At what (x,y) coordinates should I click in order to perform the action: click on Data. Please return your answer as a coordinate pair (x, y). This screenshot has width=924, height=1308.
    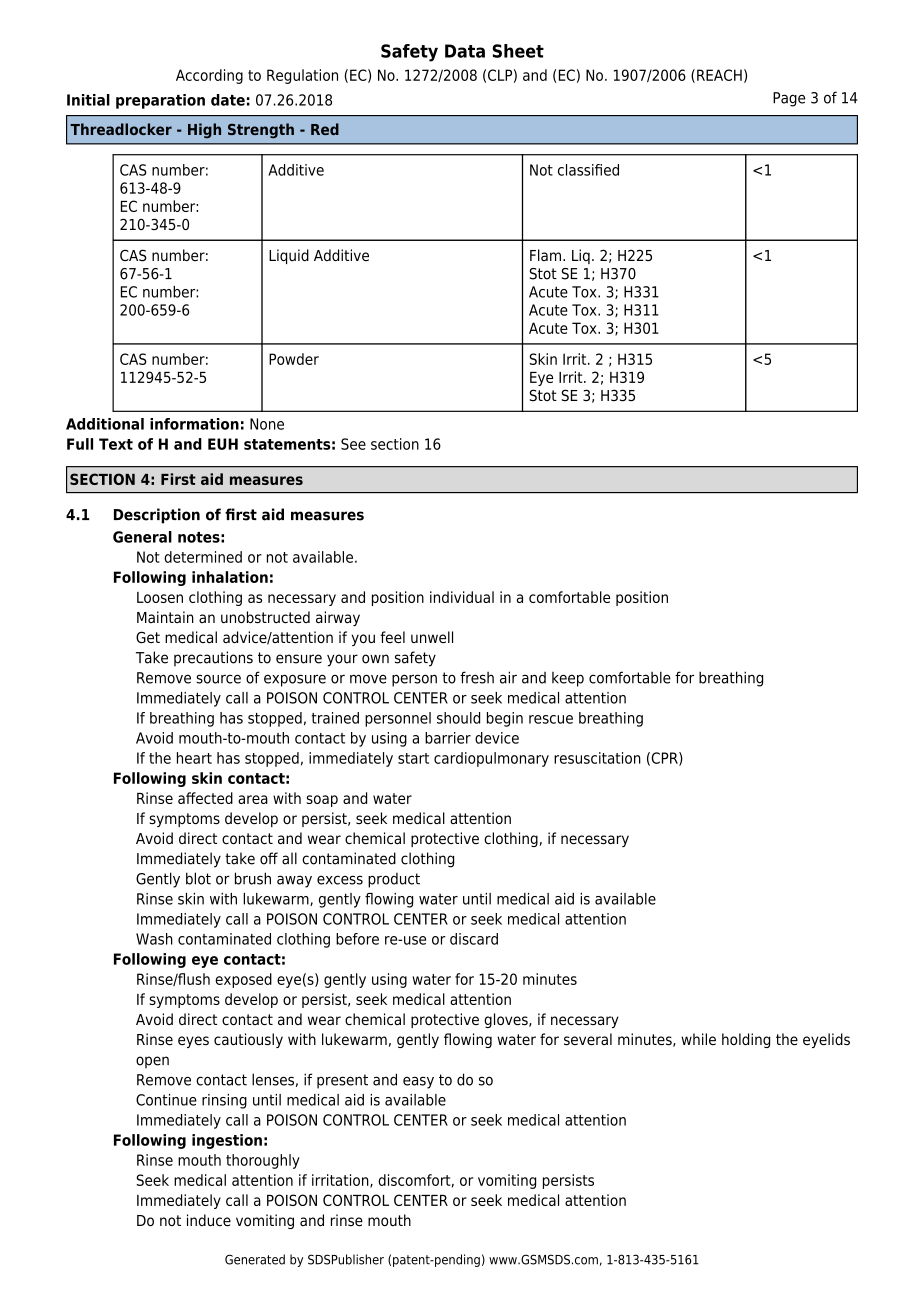
    Looking at the image, I should click on (465, 51).
